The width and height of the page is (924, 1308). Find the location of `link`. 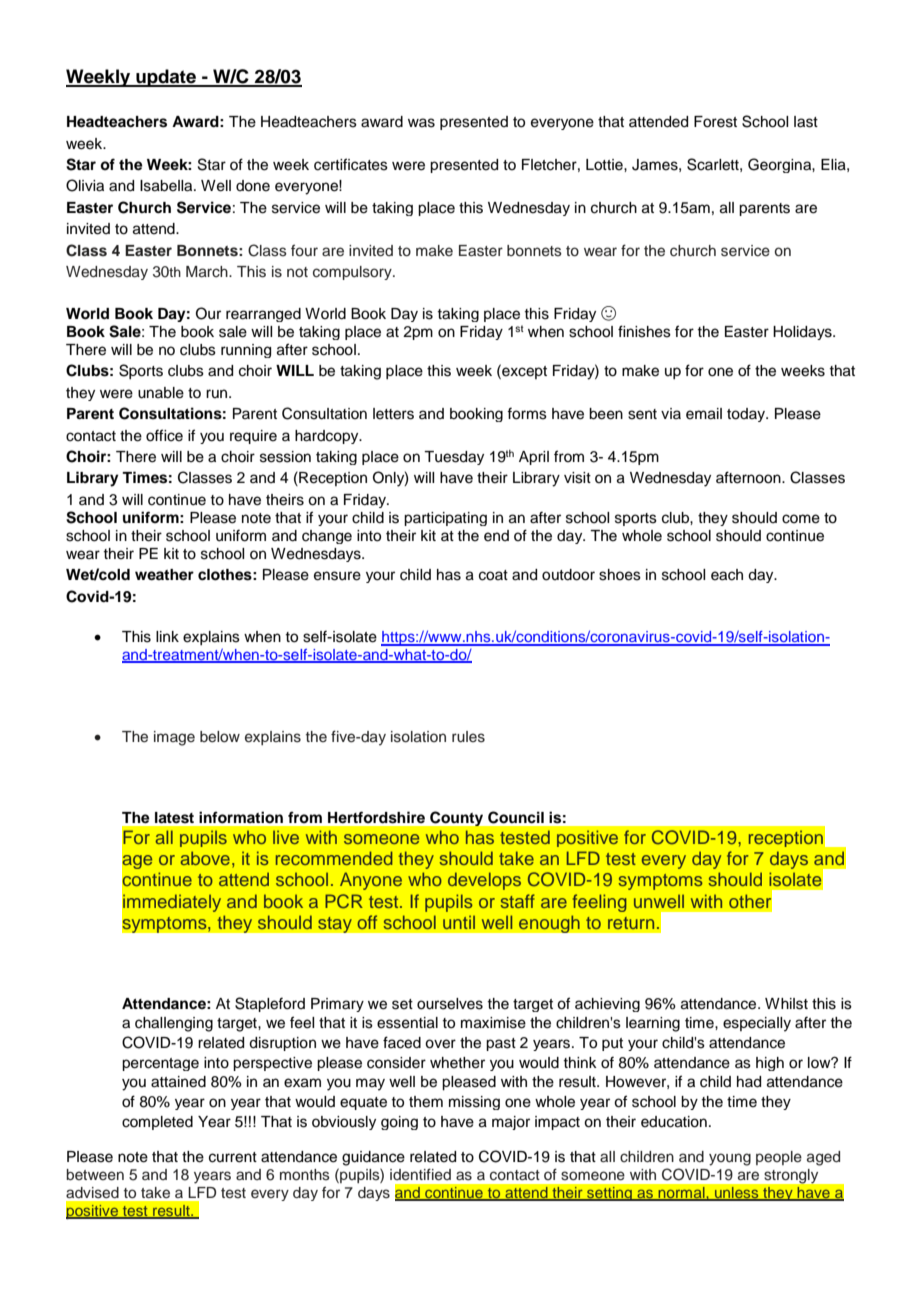

link is located at coordinates (167, 636).
